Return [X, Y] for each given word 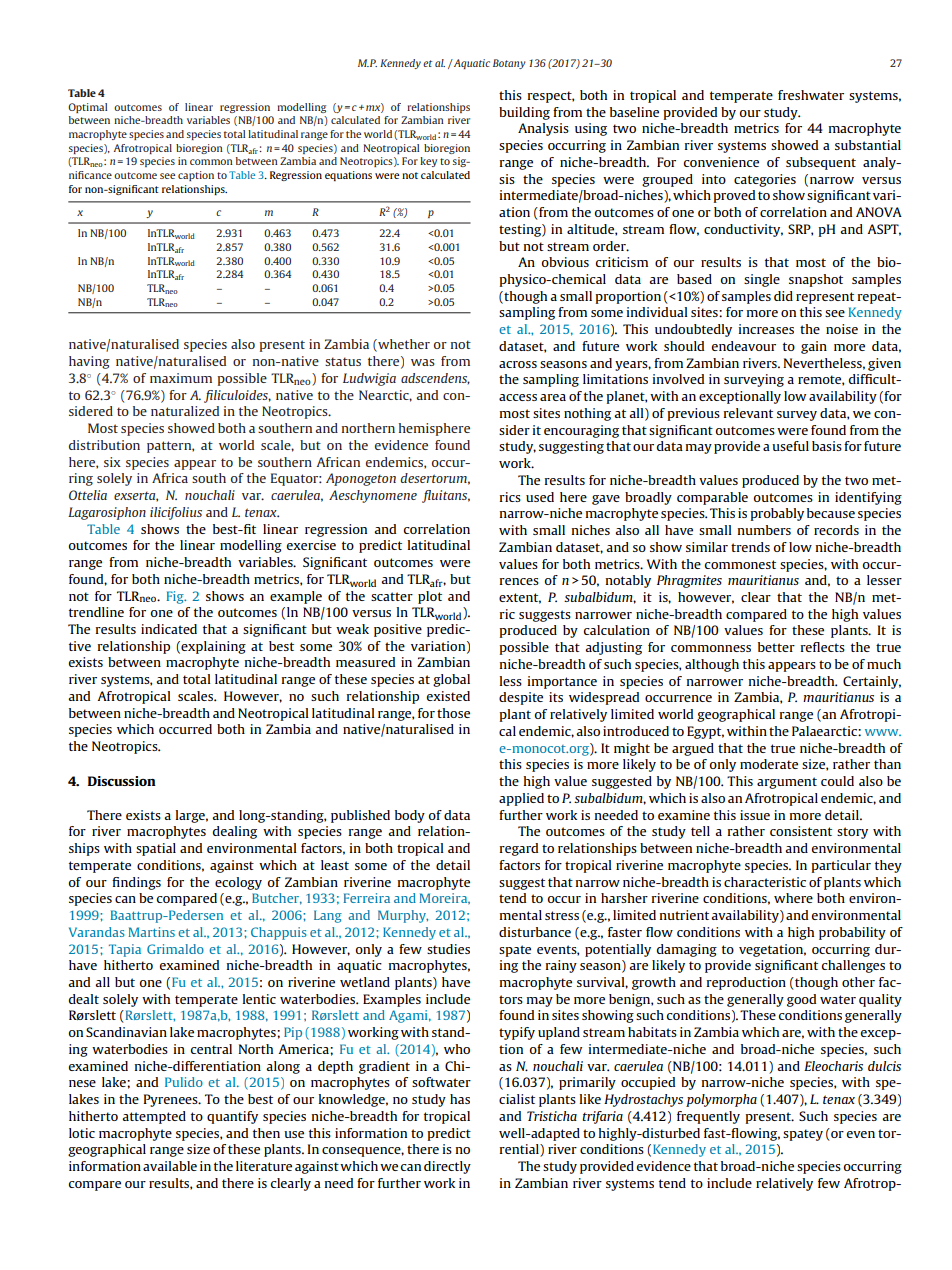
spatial [156, 849]
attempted [154, 1117]
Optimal [87, 108]
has [460, 1099]
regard [519, 849]
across [518, 364]
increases [766, 329]
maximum [181, 378]
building [524, 113]
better [776, 647]
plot [430, 597]
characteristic [765, 882]
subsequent [821, 163]
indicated [169, 629]
